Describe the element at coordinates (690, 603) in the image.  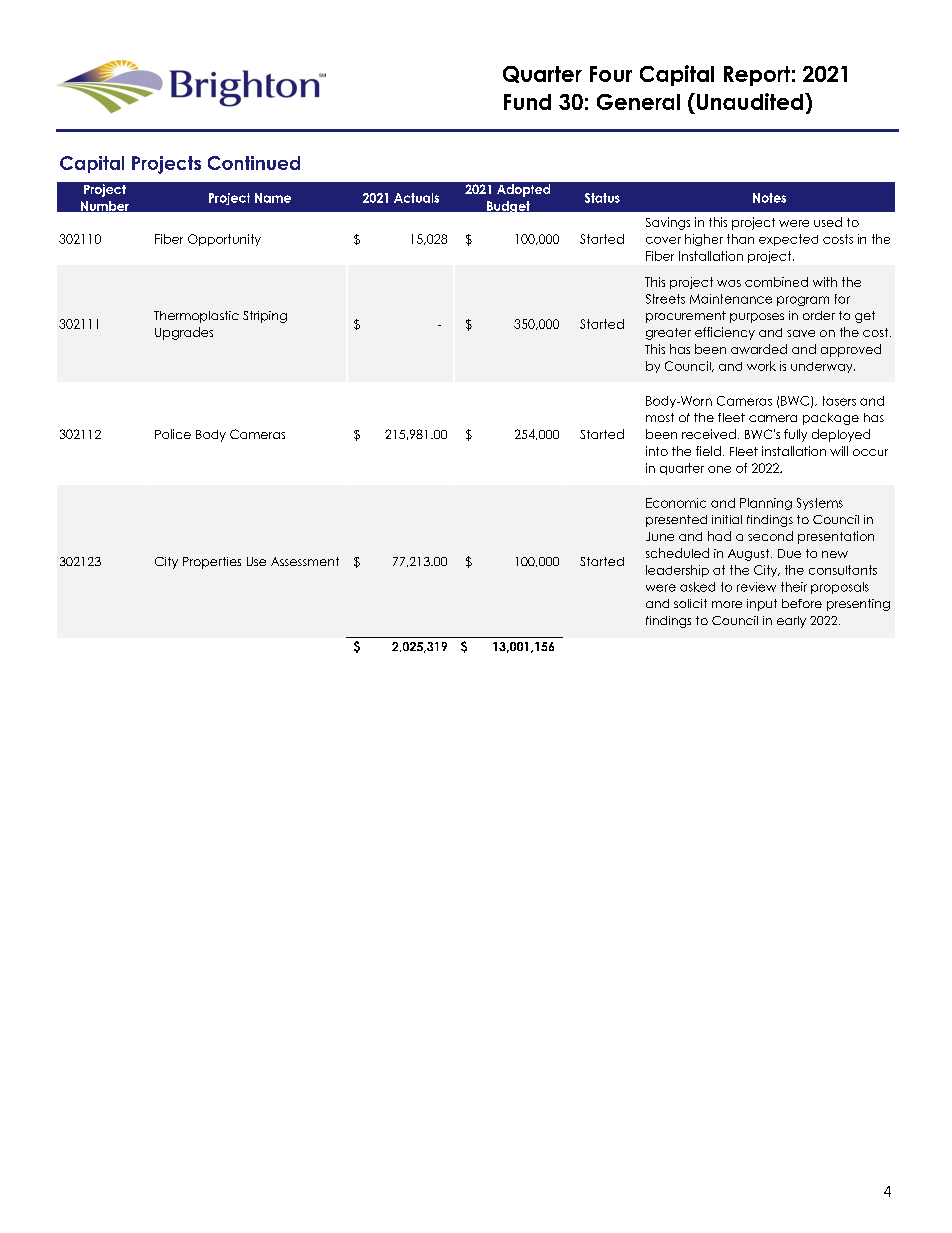
I see `solicit` at that location.
